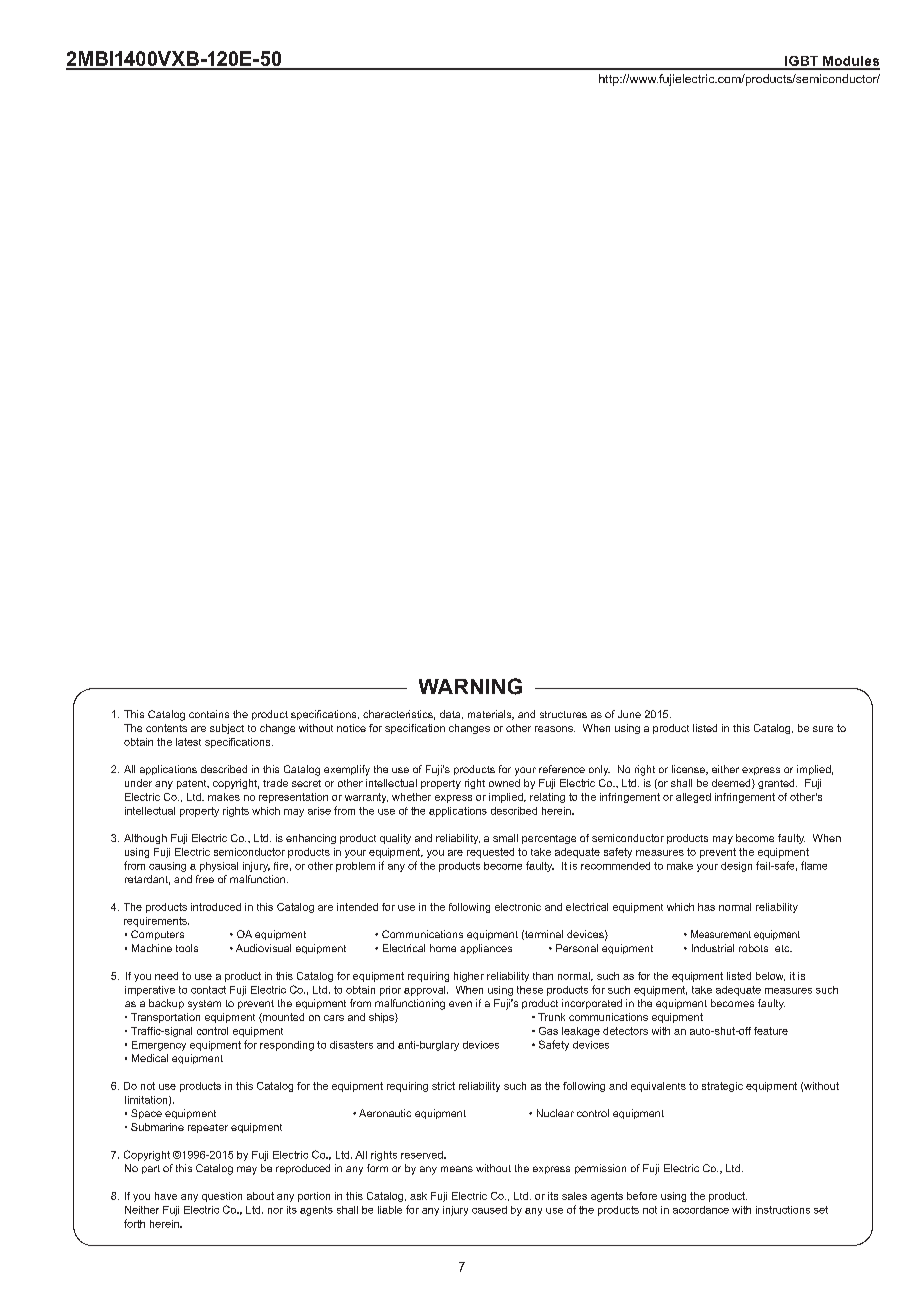 The image size is (924, 1308). I want to click on design, so click(736, 867).
